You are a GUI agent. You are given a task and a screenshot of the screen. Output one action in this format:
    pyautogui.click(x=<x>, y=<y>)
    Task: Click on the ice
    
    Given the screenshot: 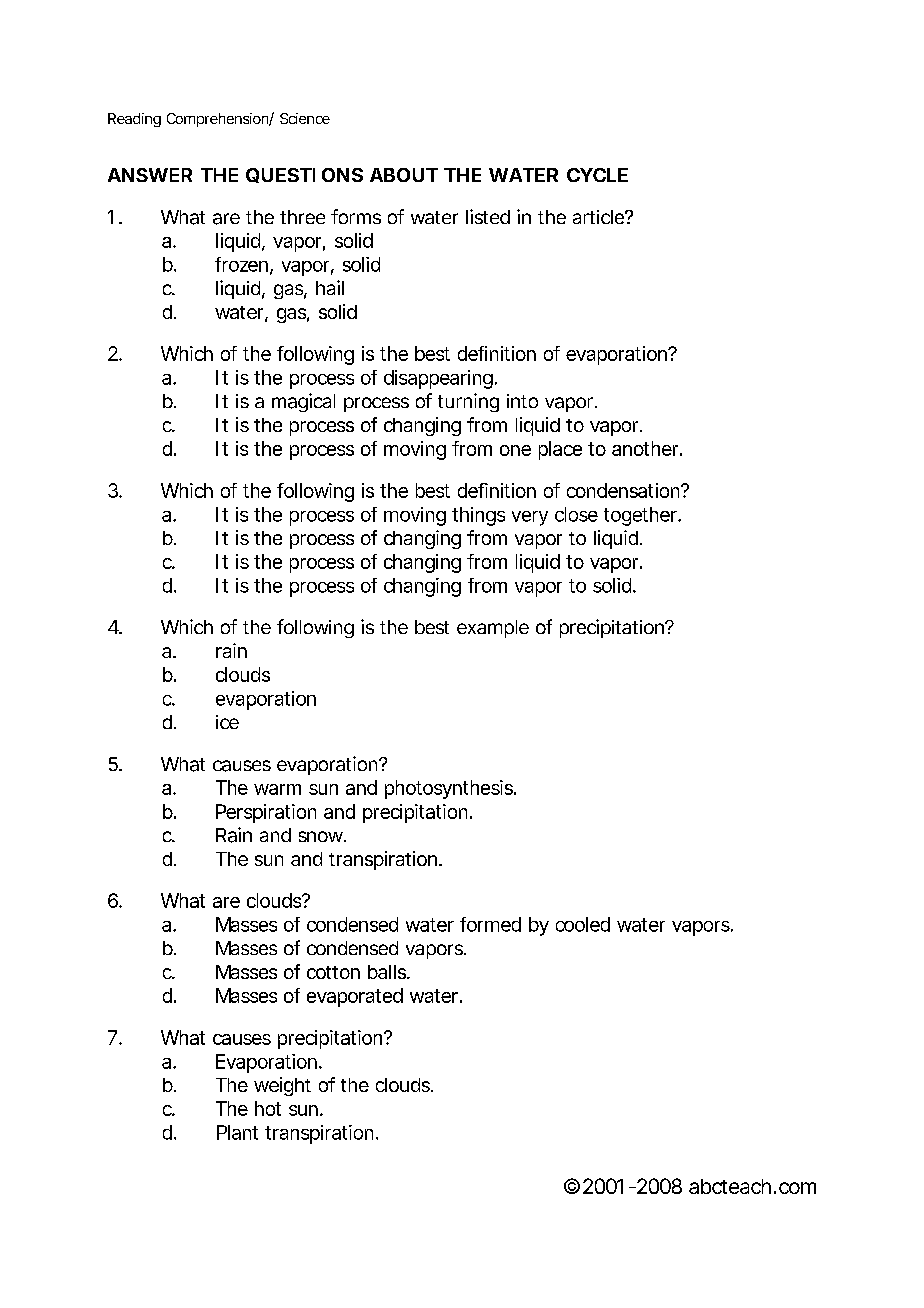 What is the action you would take?
    pyautogui.click(x=227, y=722)
